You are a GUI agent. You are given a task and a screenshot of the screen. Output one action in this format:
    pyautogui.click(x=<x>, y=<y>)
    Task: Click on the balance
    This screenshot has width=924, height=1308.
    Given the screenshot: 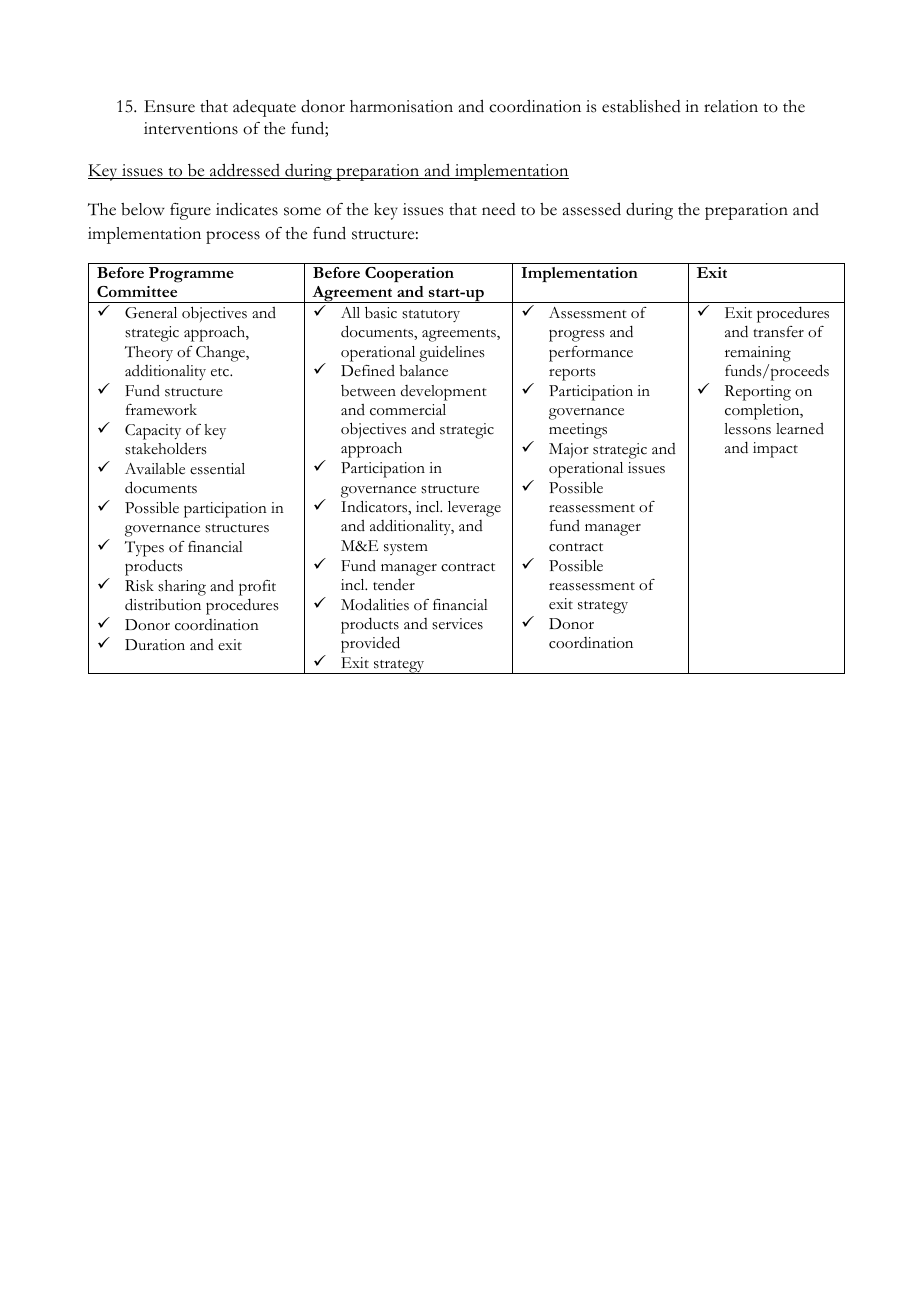 What is the action you would take?
    pyautogui.click(x=424, y=371)
